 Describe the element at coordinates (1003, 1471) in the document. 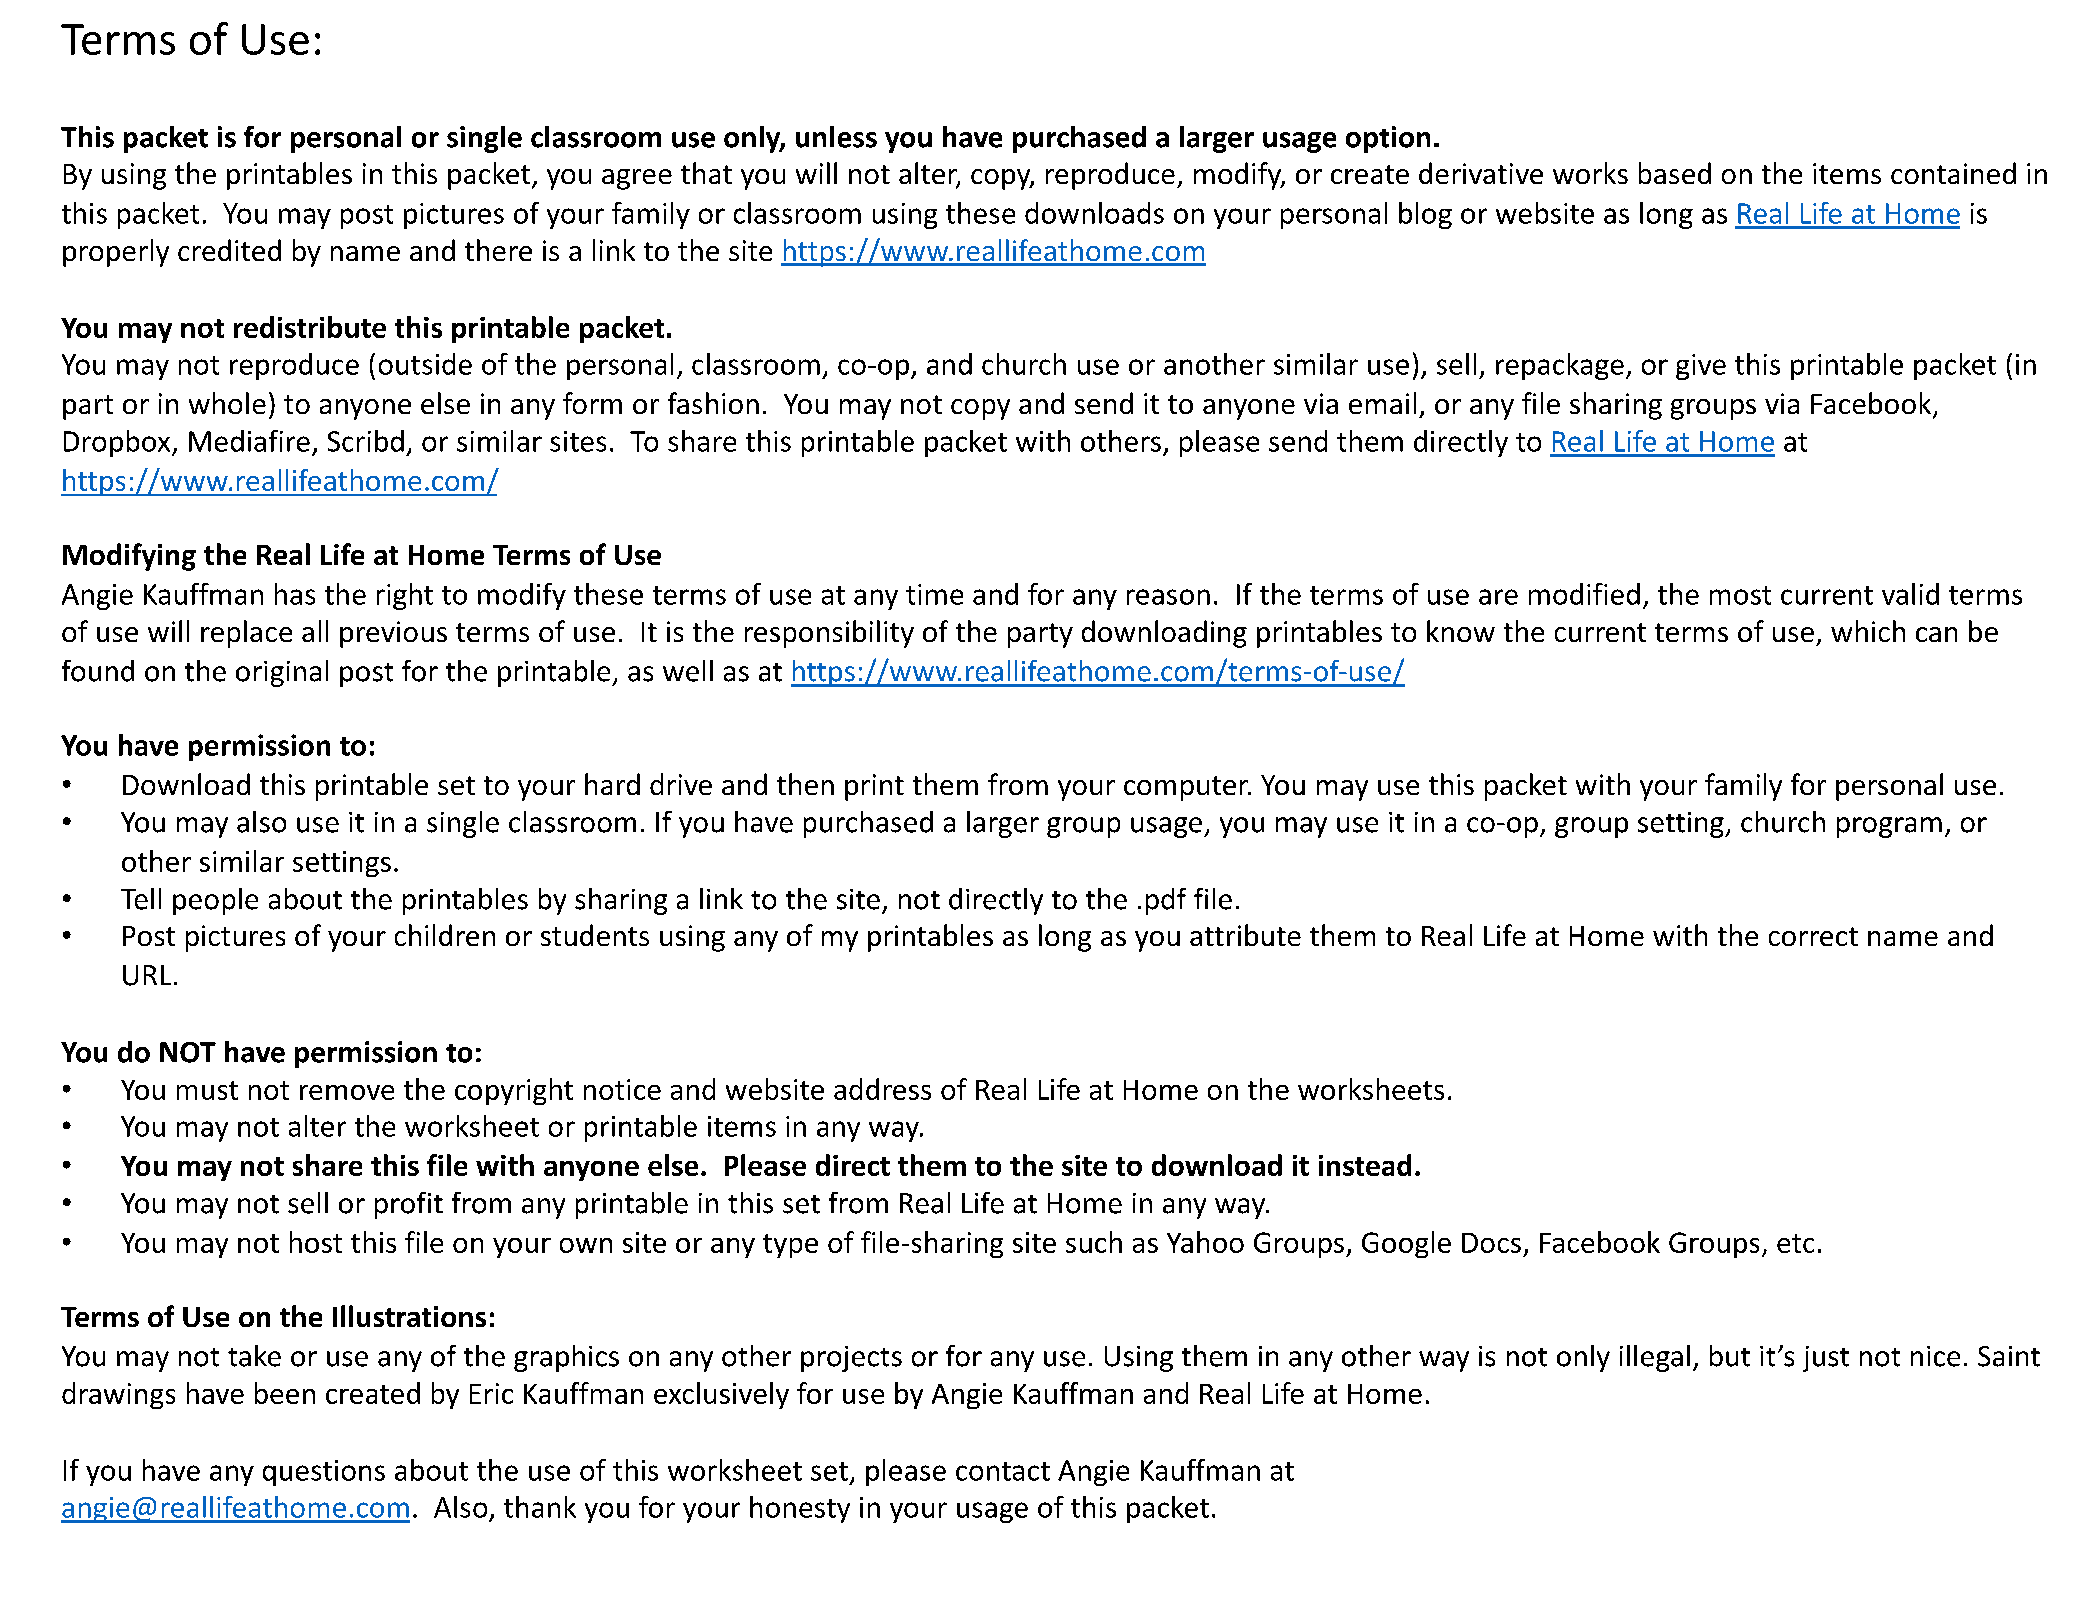

I see `contact` at that location.
